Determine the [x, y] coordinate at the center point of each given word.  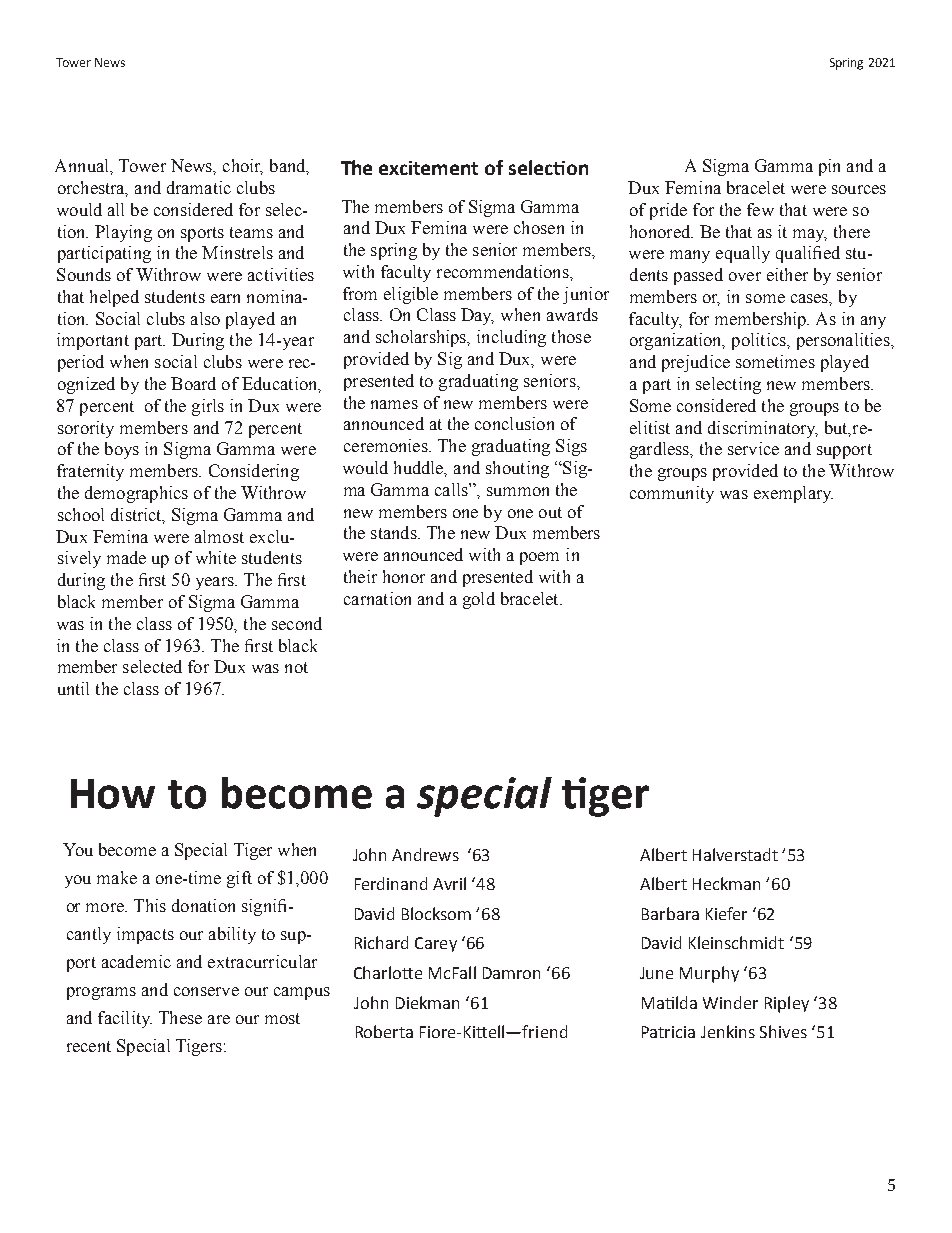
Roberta [384, 1031]
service [753, 448]
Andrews [425, 854]
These [180, 1017]
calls [452, 489]
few [760, 209]
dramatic [199, 187]
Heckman [726, 883]
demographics [136, 494]
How [113, 794]
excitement [428, 168]
